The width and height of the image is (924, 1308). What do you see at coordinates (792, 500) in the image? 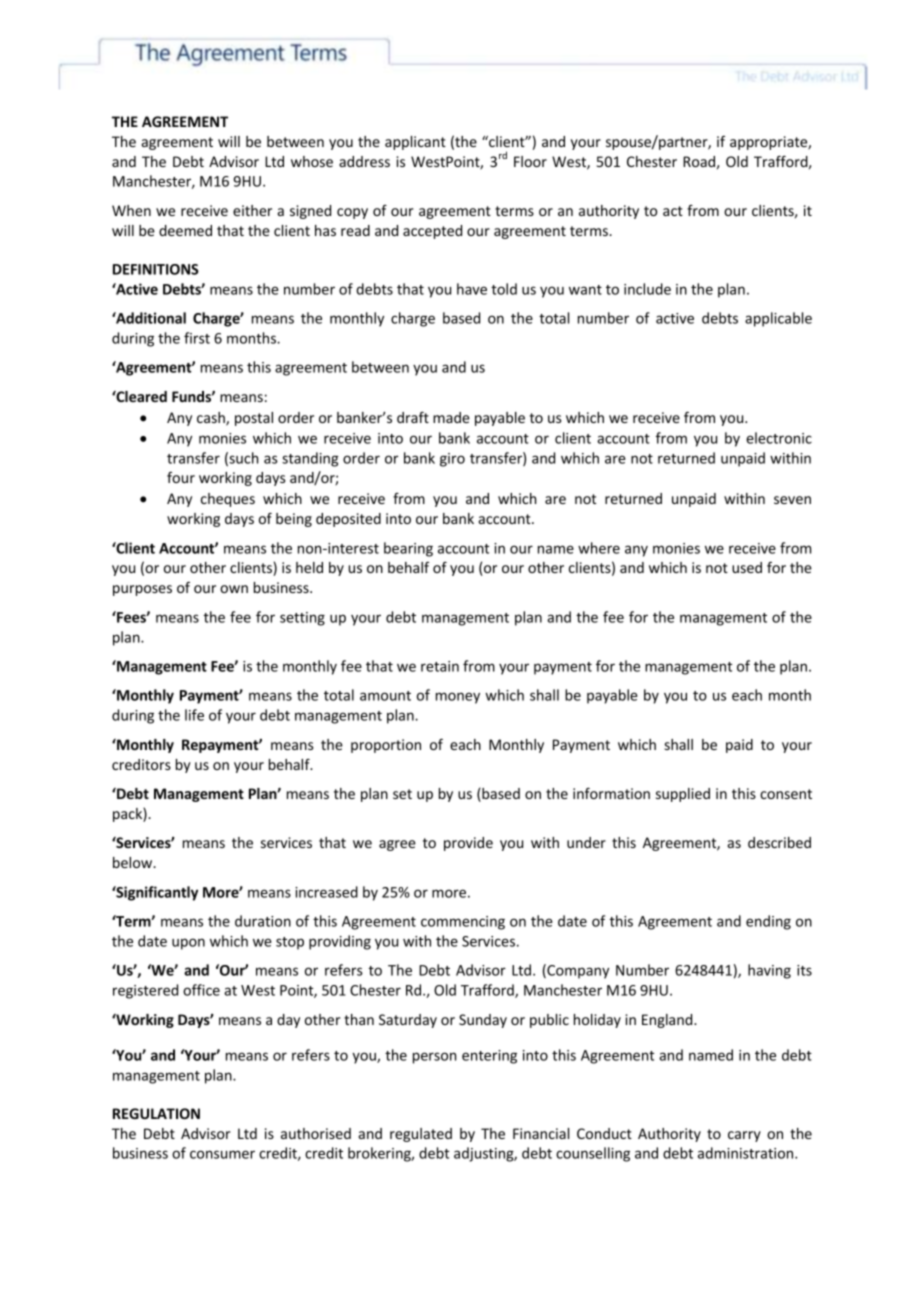
I see `seven` at bounding box center [792, 500].
